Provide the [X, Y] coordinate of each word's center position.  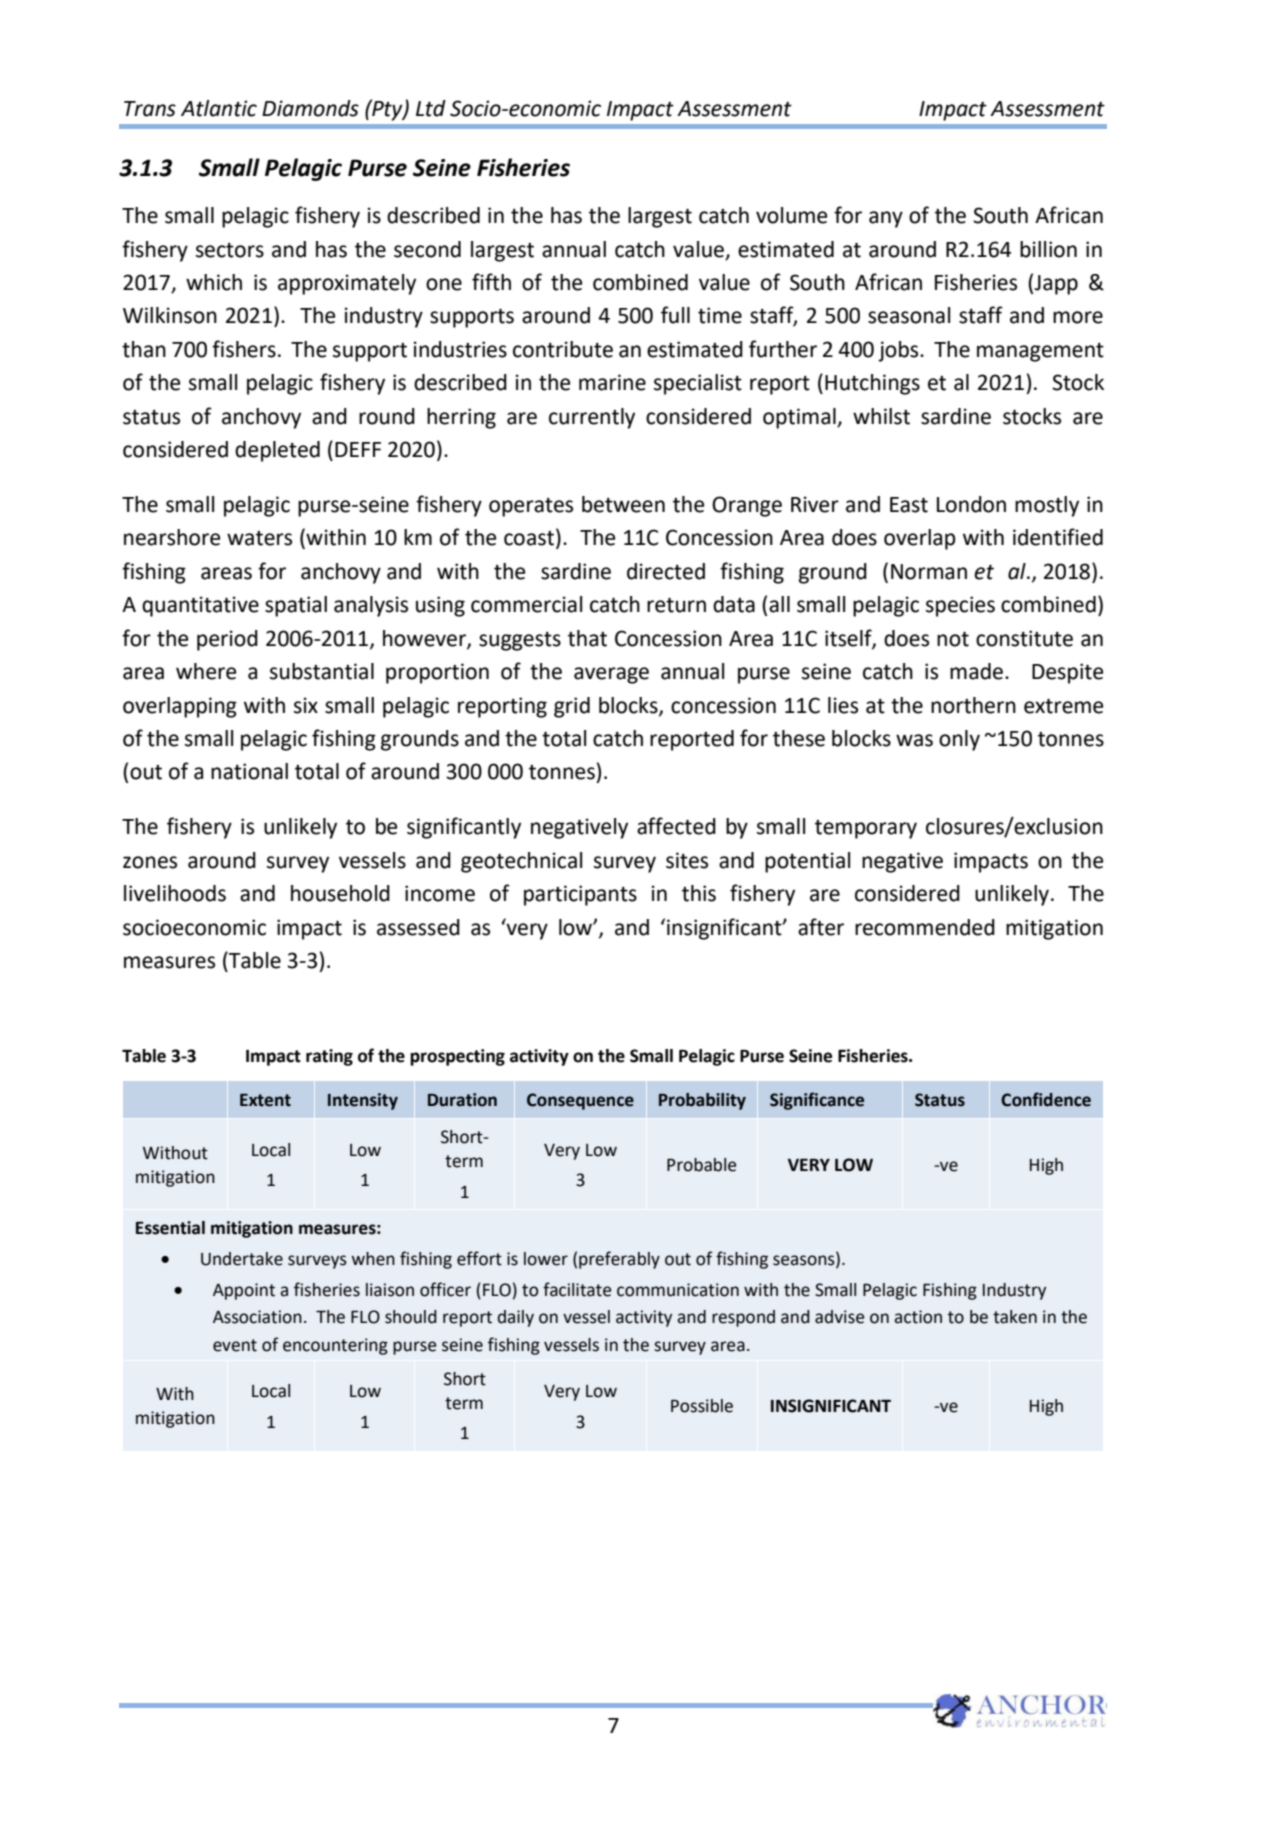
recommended [925, 927]
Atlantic [219, 108]
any [886, 219]
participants [580, 895]
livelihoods [175, 893]
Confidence [1046, 1099]
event [235, 1345]
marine [612, 382]
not [953, 639]
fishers [244, 349]
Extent [265, 1100]
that [587, 638]
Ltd [431, 108]
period [227, 640]
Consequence [580, 1101]
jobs [899, 351]
